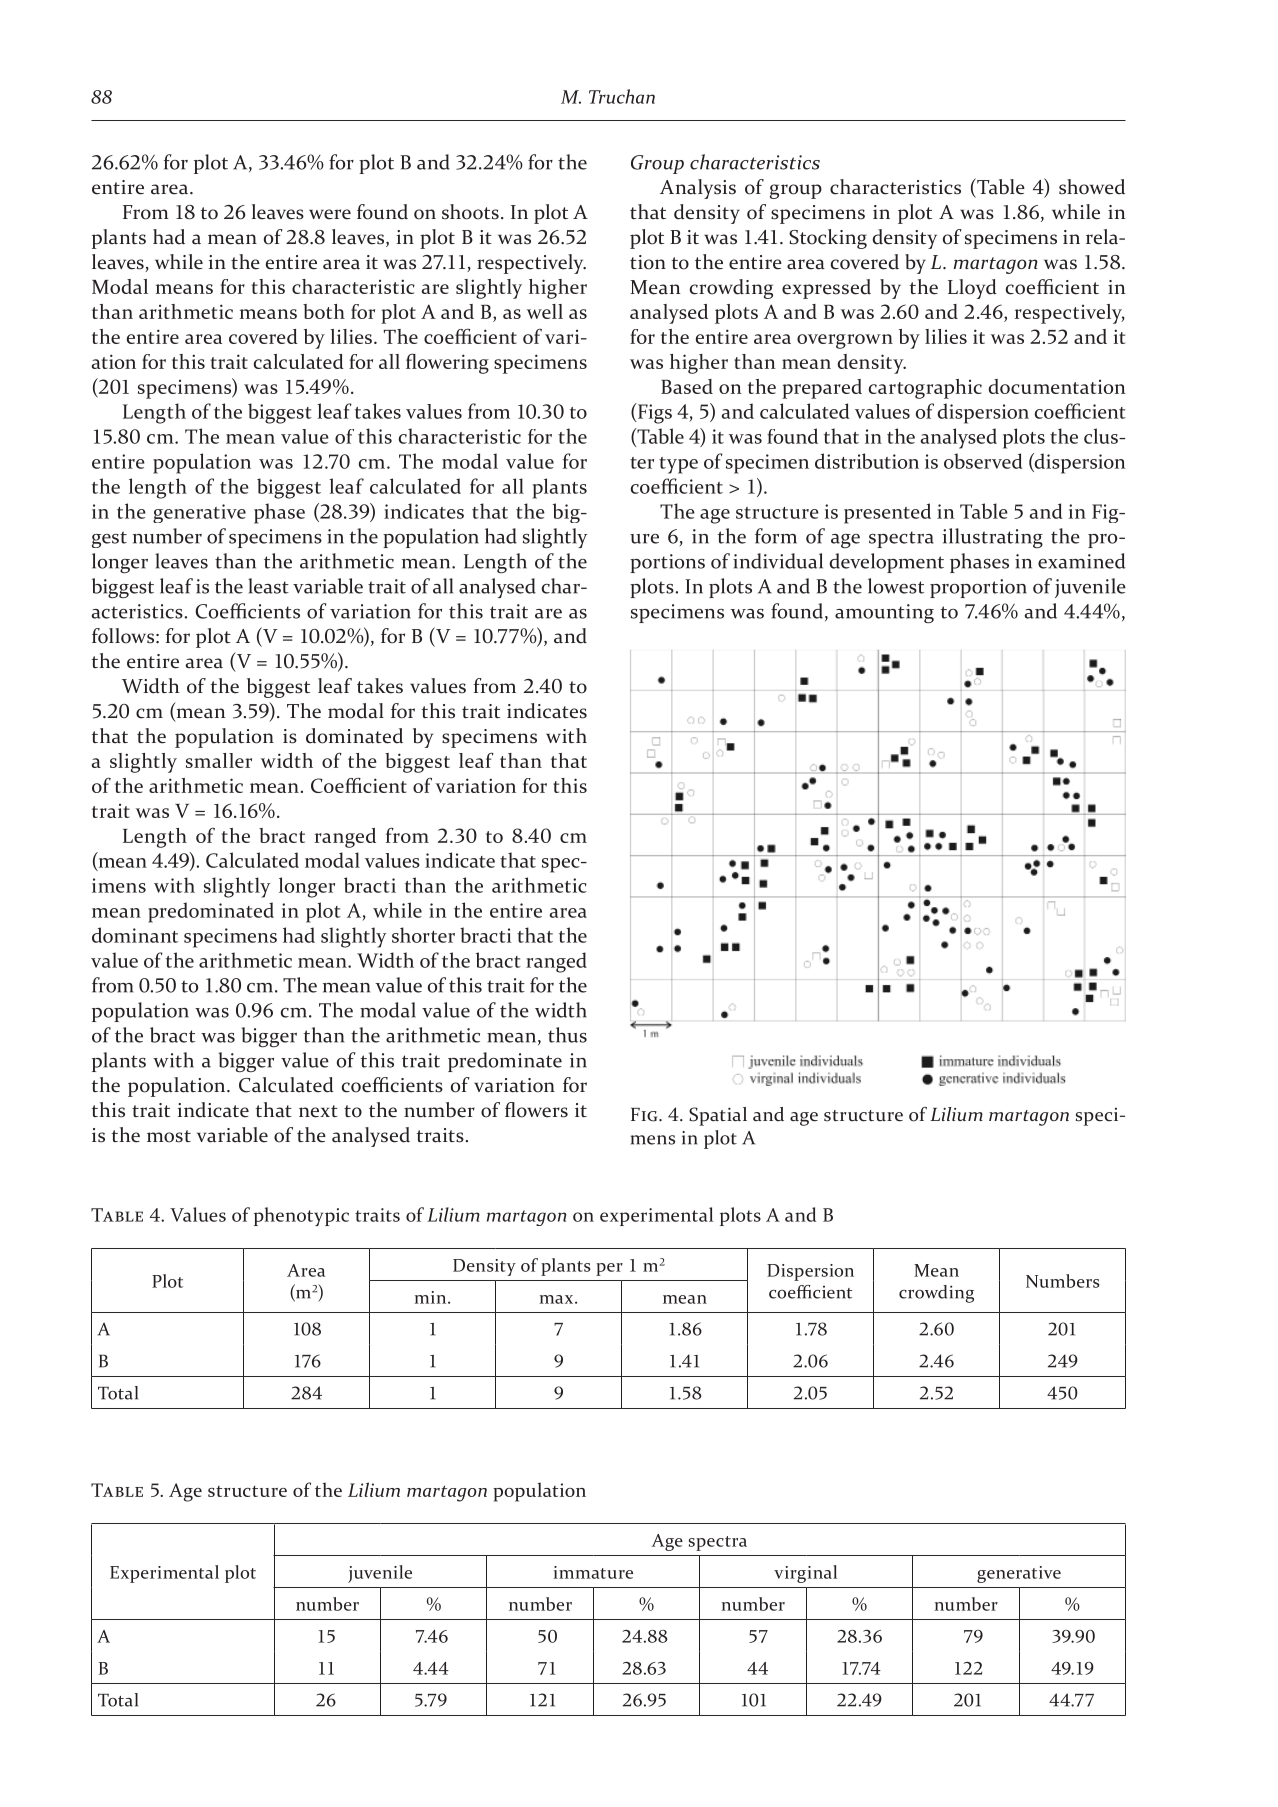 The image size is (1278, 1807). What do you see at coordinates (698, 189) in the document?
I see `Analysis` at bounding box center [698, 189].
